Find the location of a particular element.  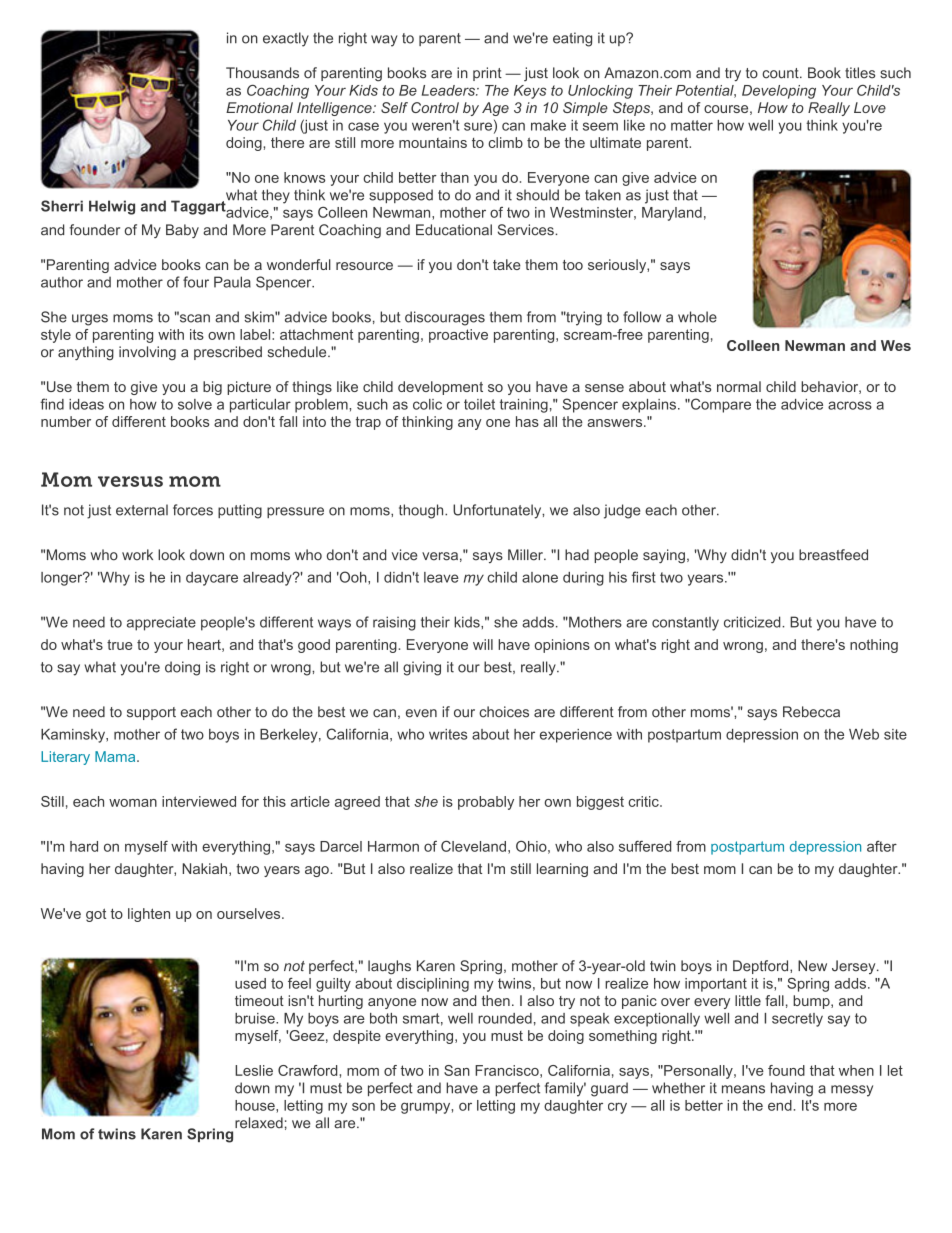

woman is located at coordinates (133, 803).
